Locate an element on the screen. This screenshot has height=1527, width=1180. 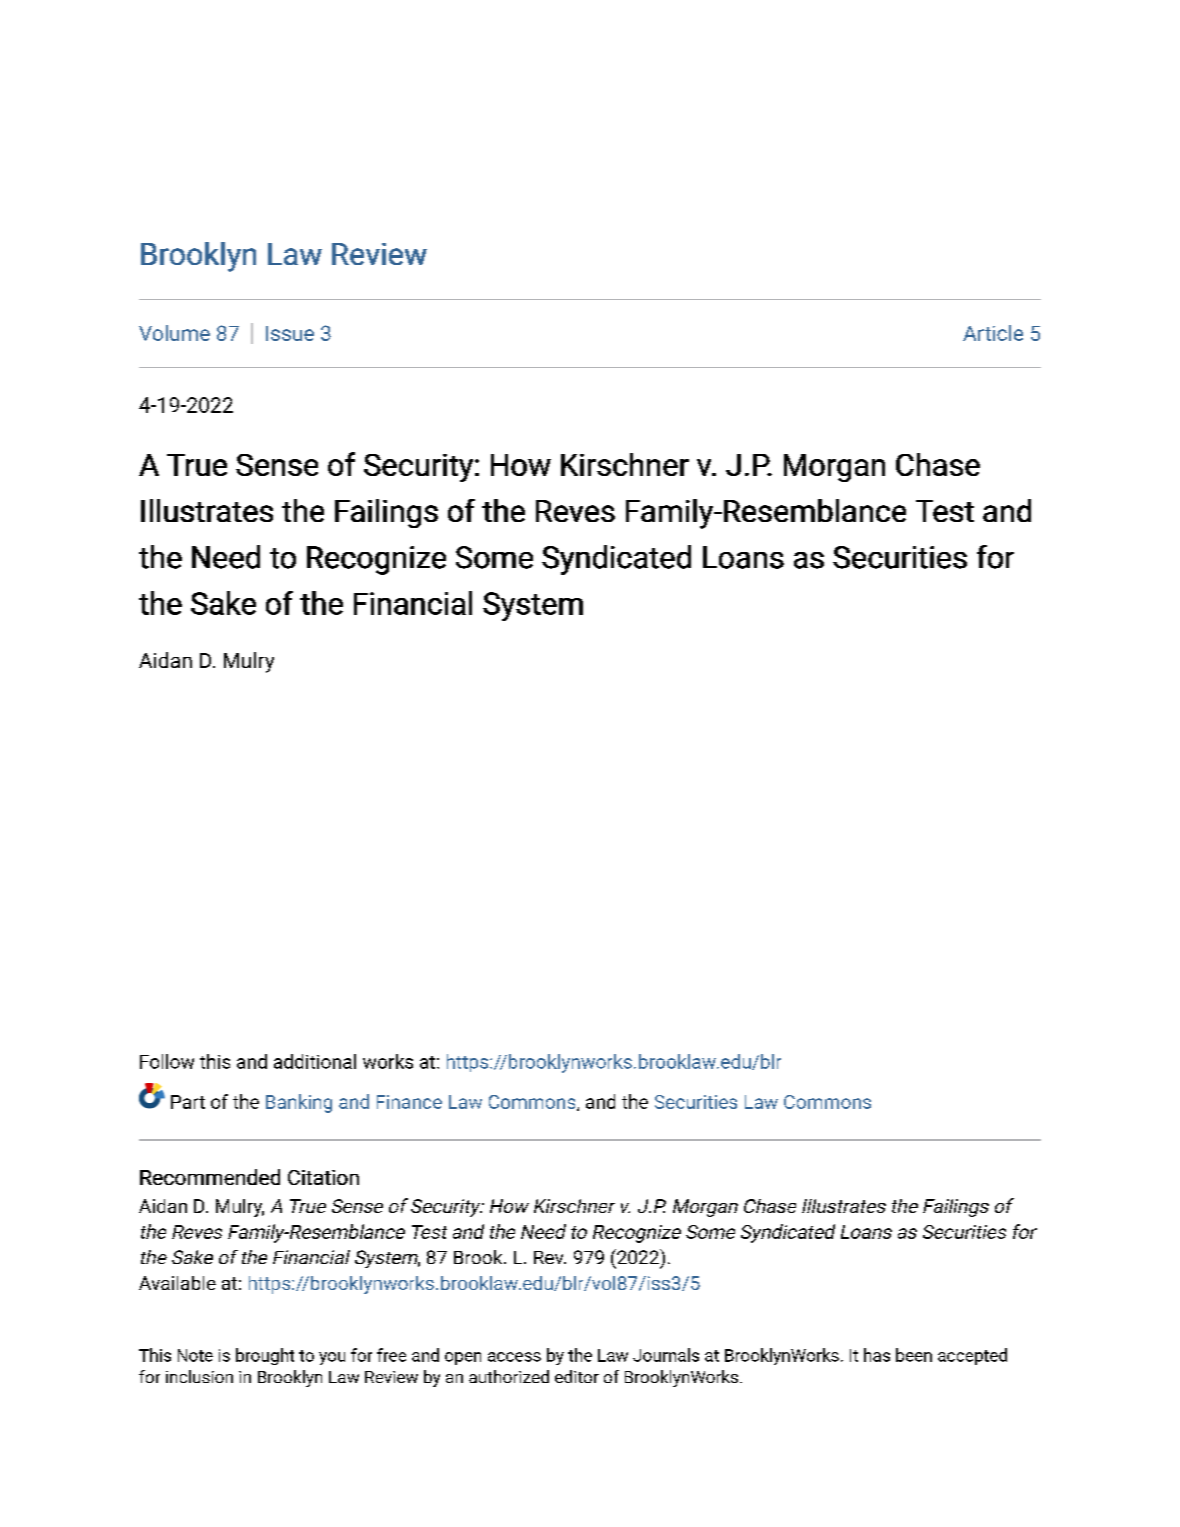
Article is located at coordinates (993, 333).
